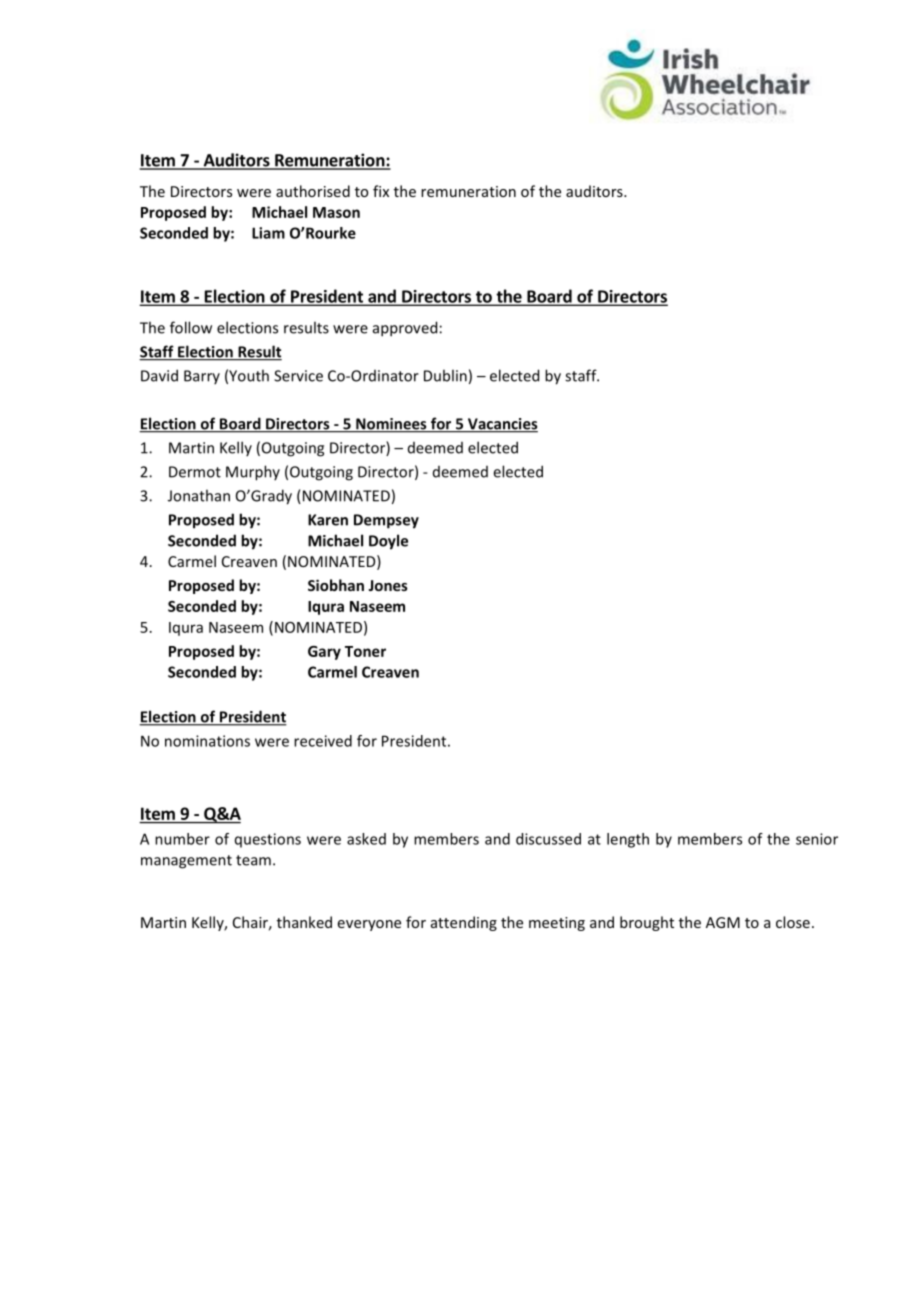 This image has width=924, height=1308. What do you see at coordinates (381, 191) in the image?
I see `fix` at bounding box center [381, 191].
